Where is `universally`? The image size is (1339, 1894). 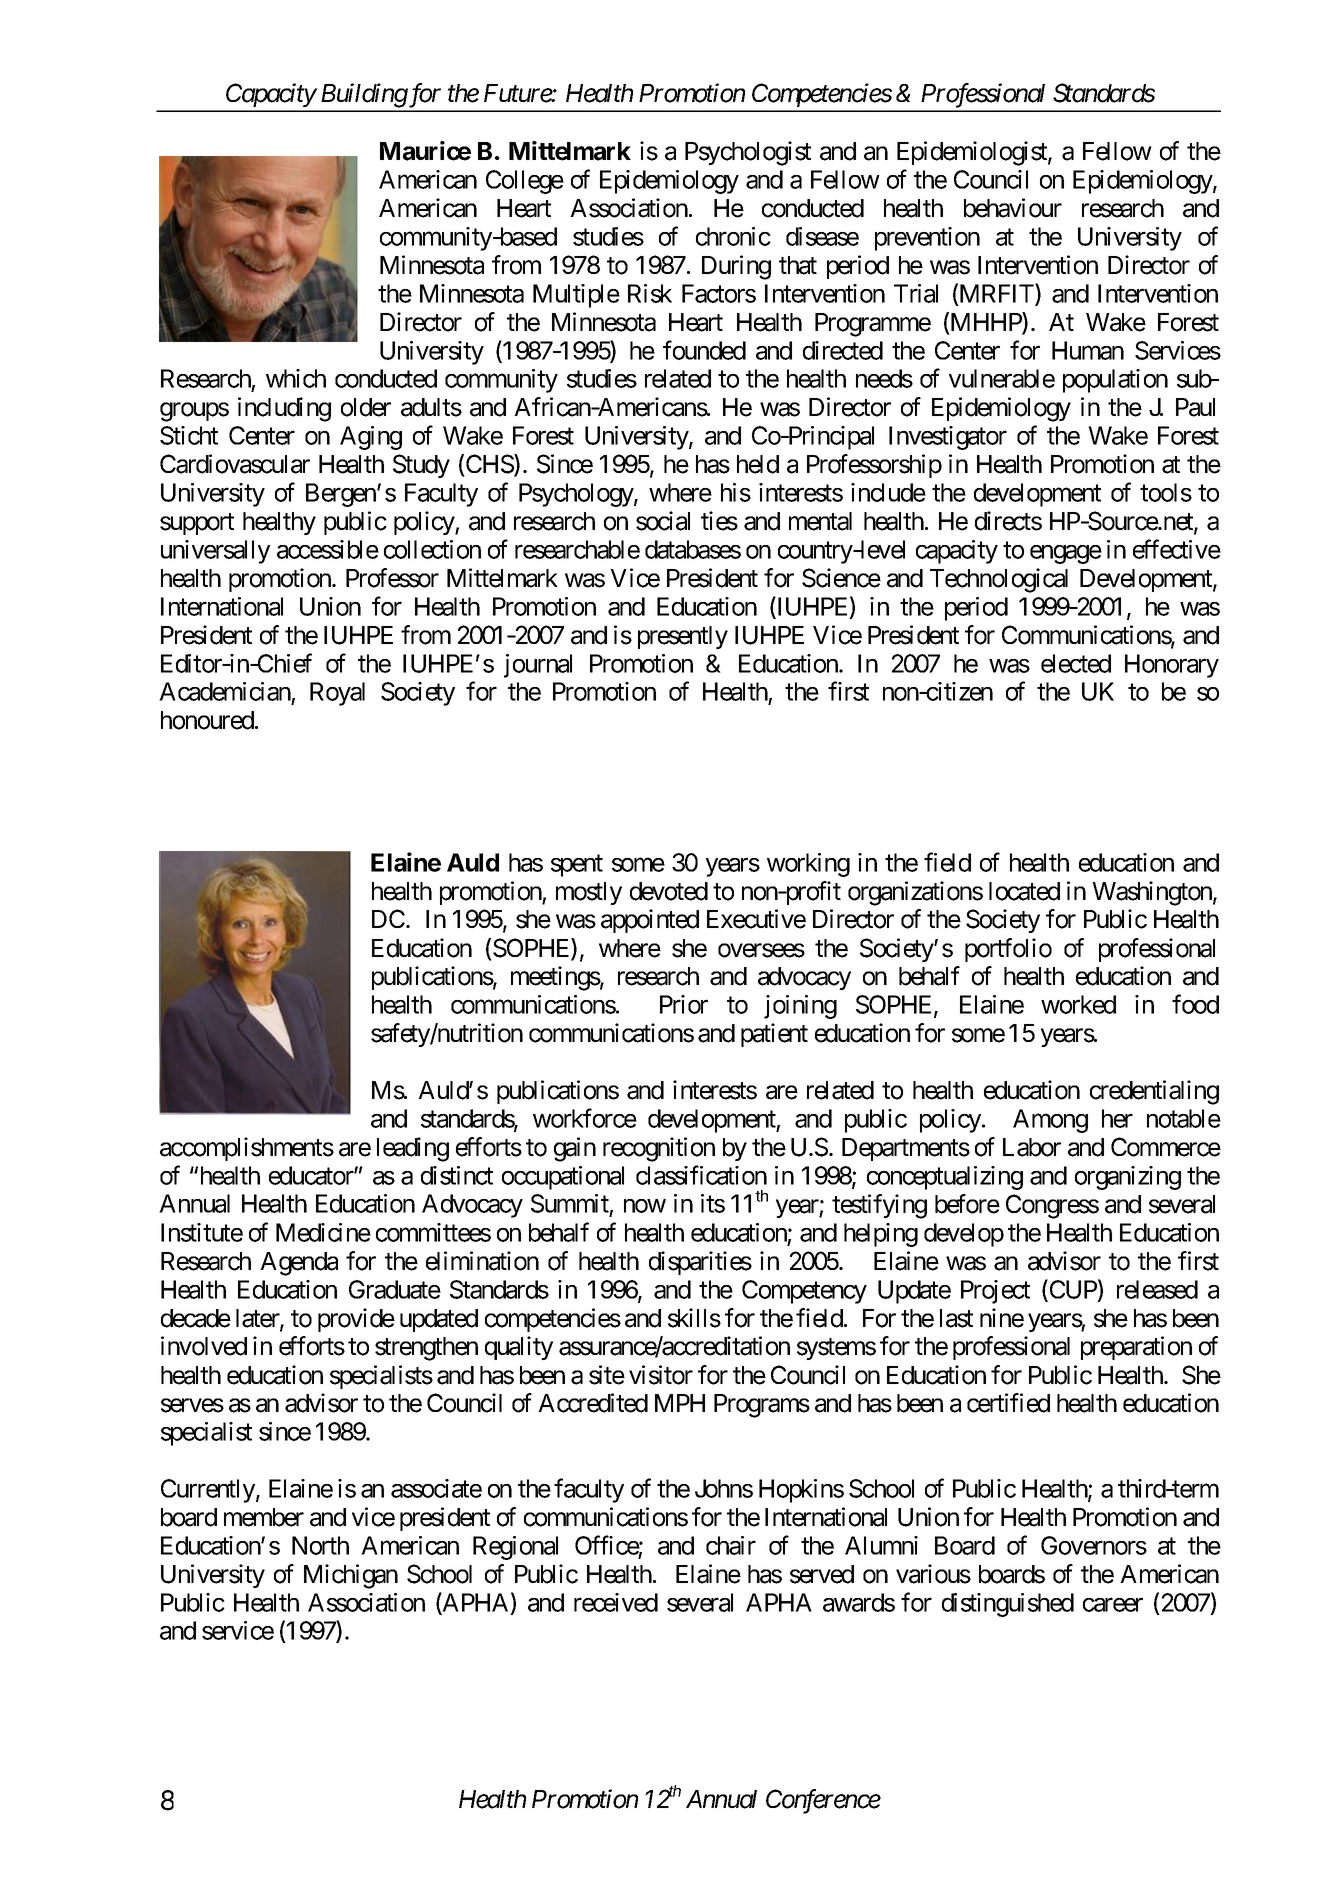
universally is located at coordinates (215, 552).
